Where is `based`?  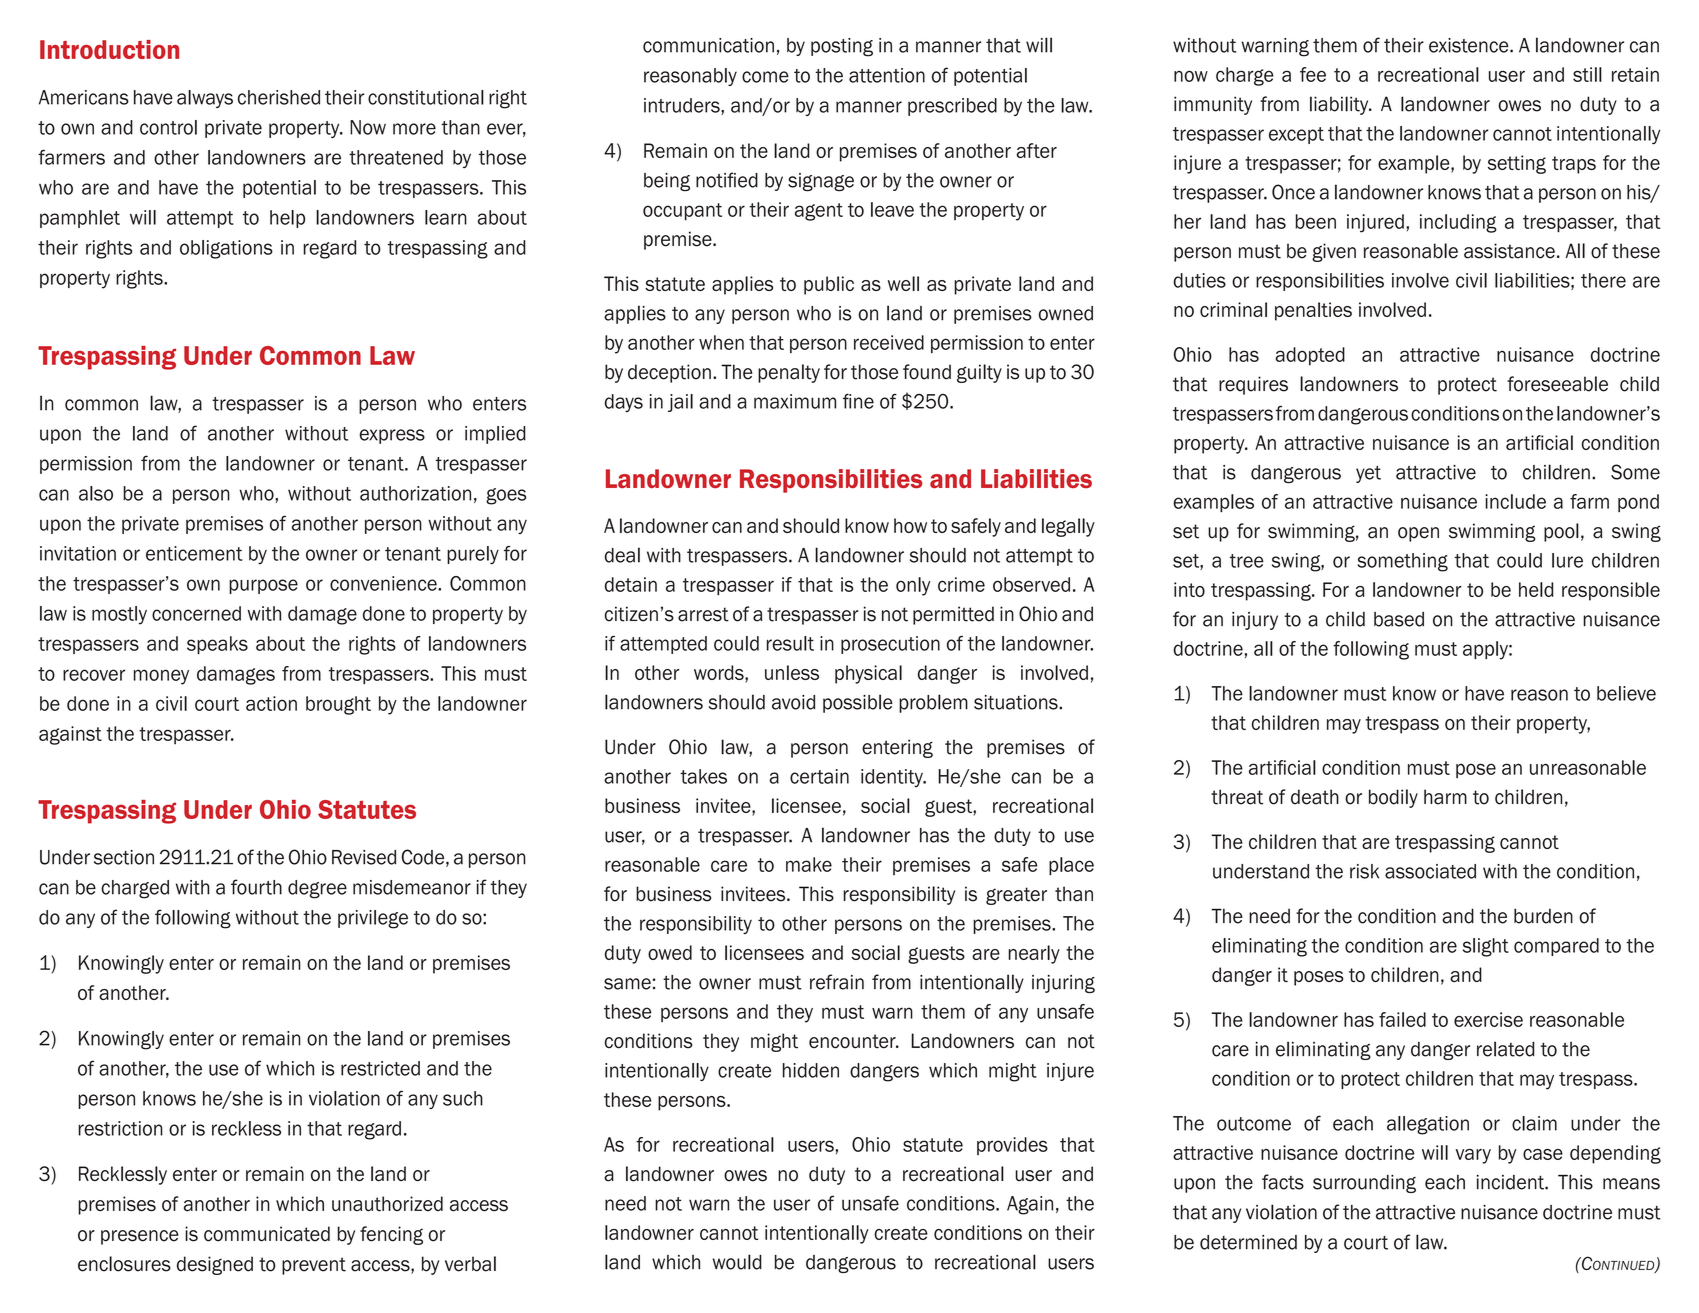
based is located at coordinates (1399, 619).
